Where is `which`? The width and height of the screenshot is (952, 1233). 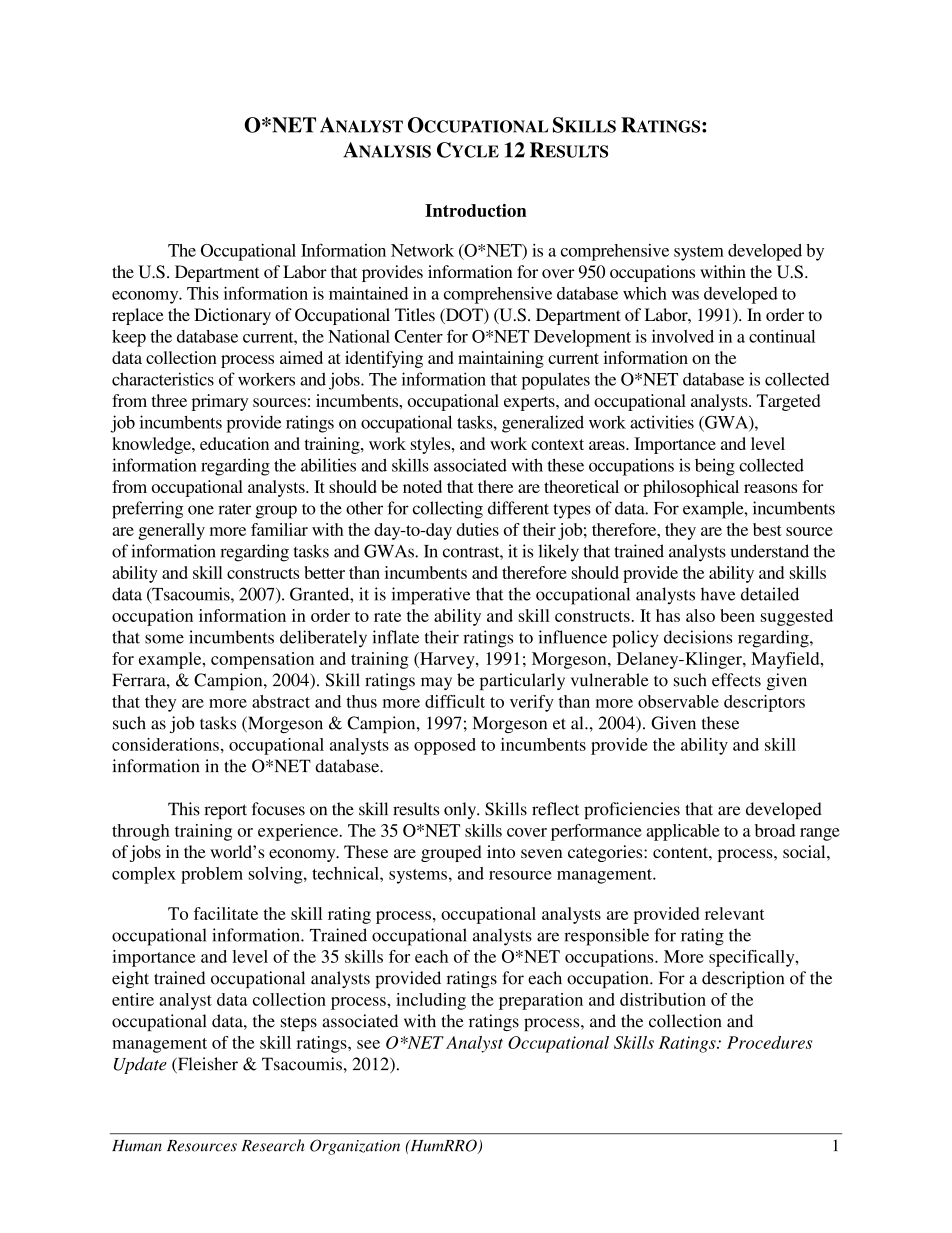
which is located at coordinates (645, 293).
